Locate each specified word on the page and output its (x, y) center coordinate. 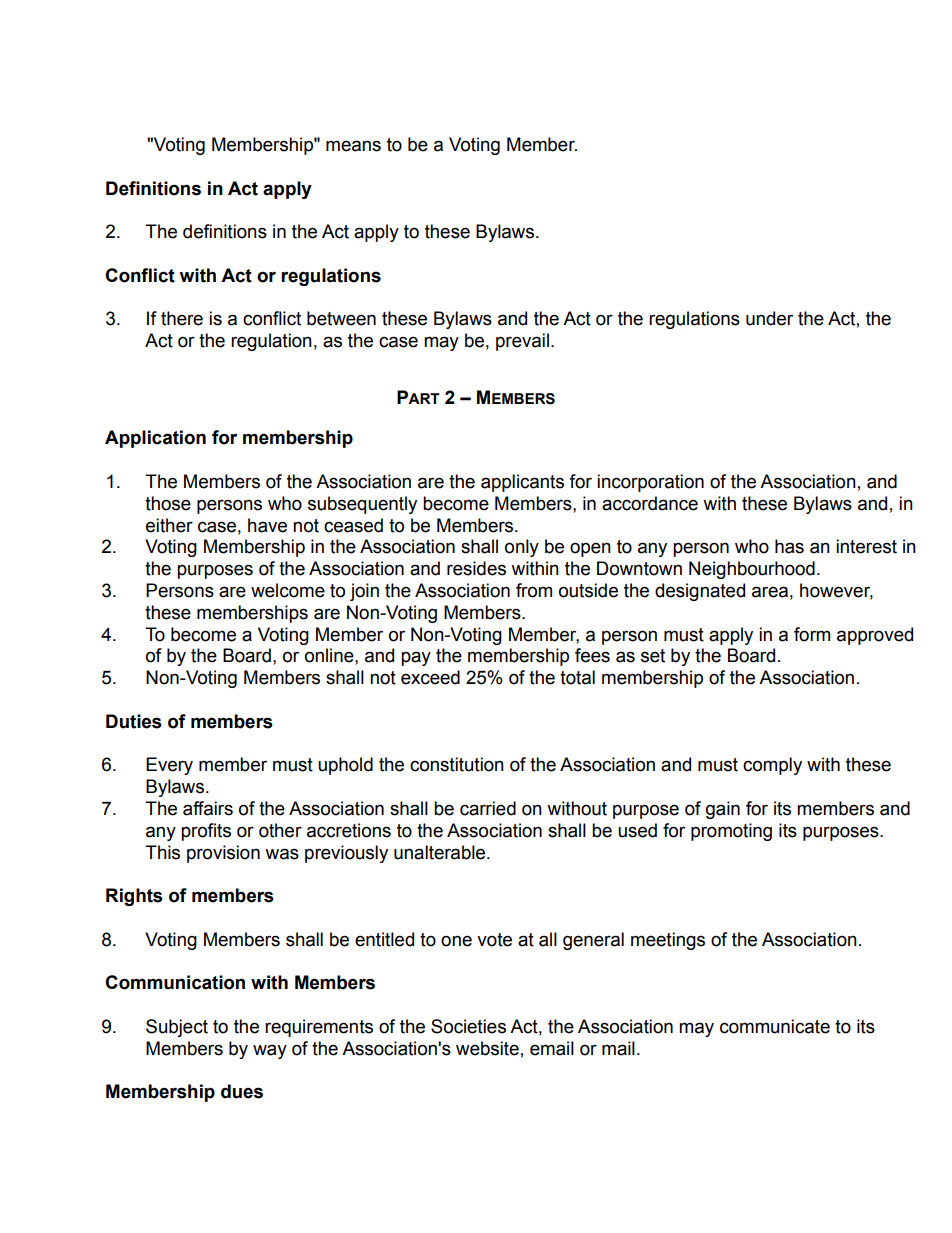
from (534, 590)
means (353, 146)
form (812, 634)
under (769, 318)
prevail (522, 342)
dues (242, 1091)
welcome (288, 590)
